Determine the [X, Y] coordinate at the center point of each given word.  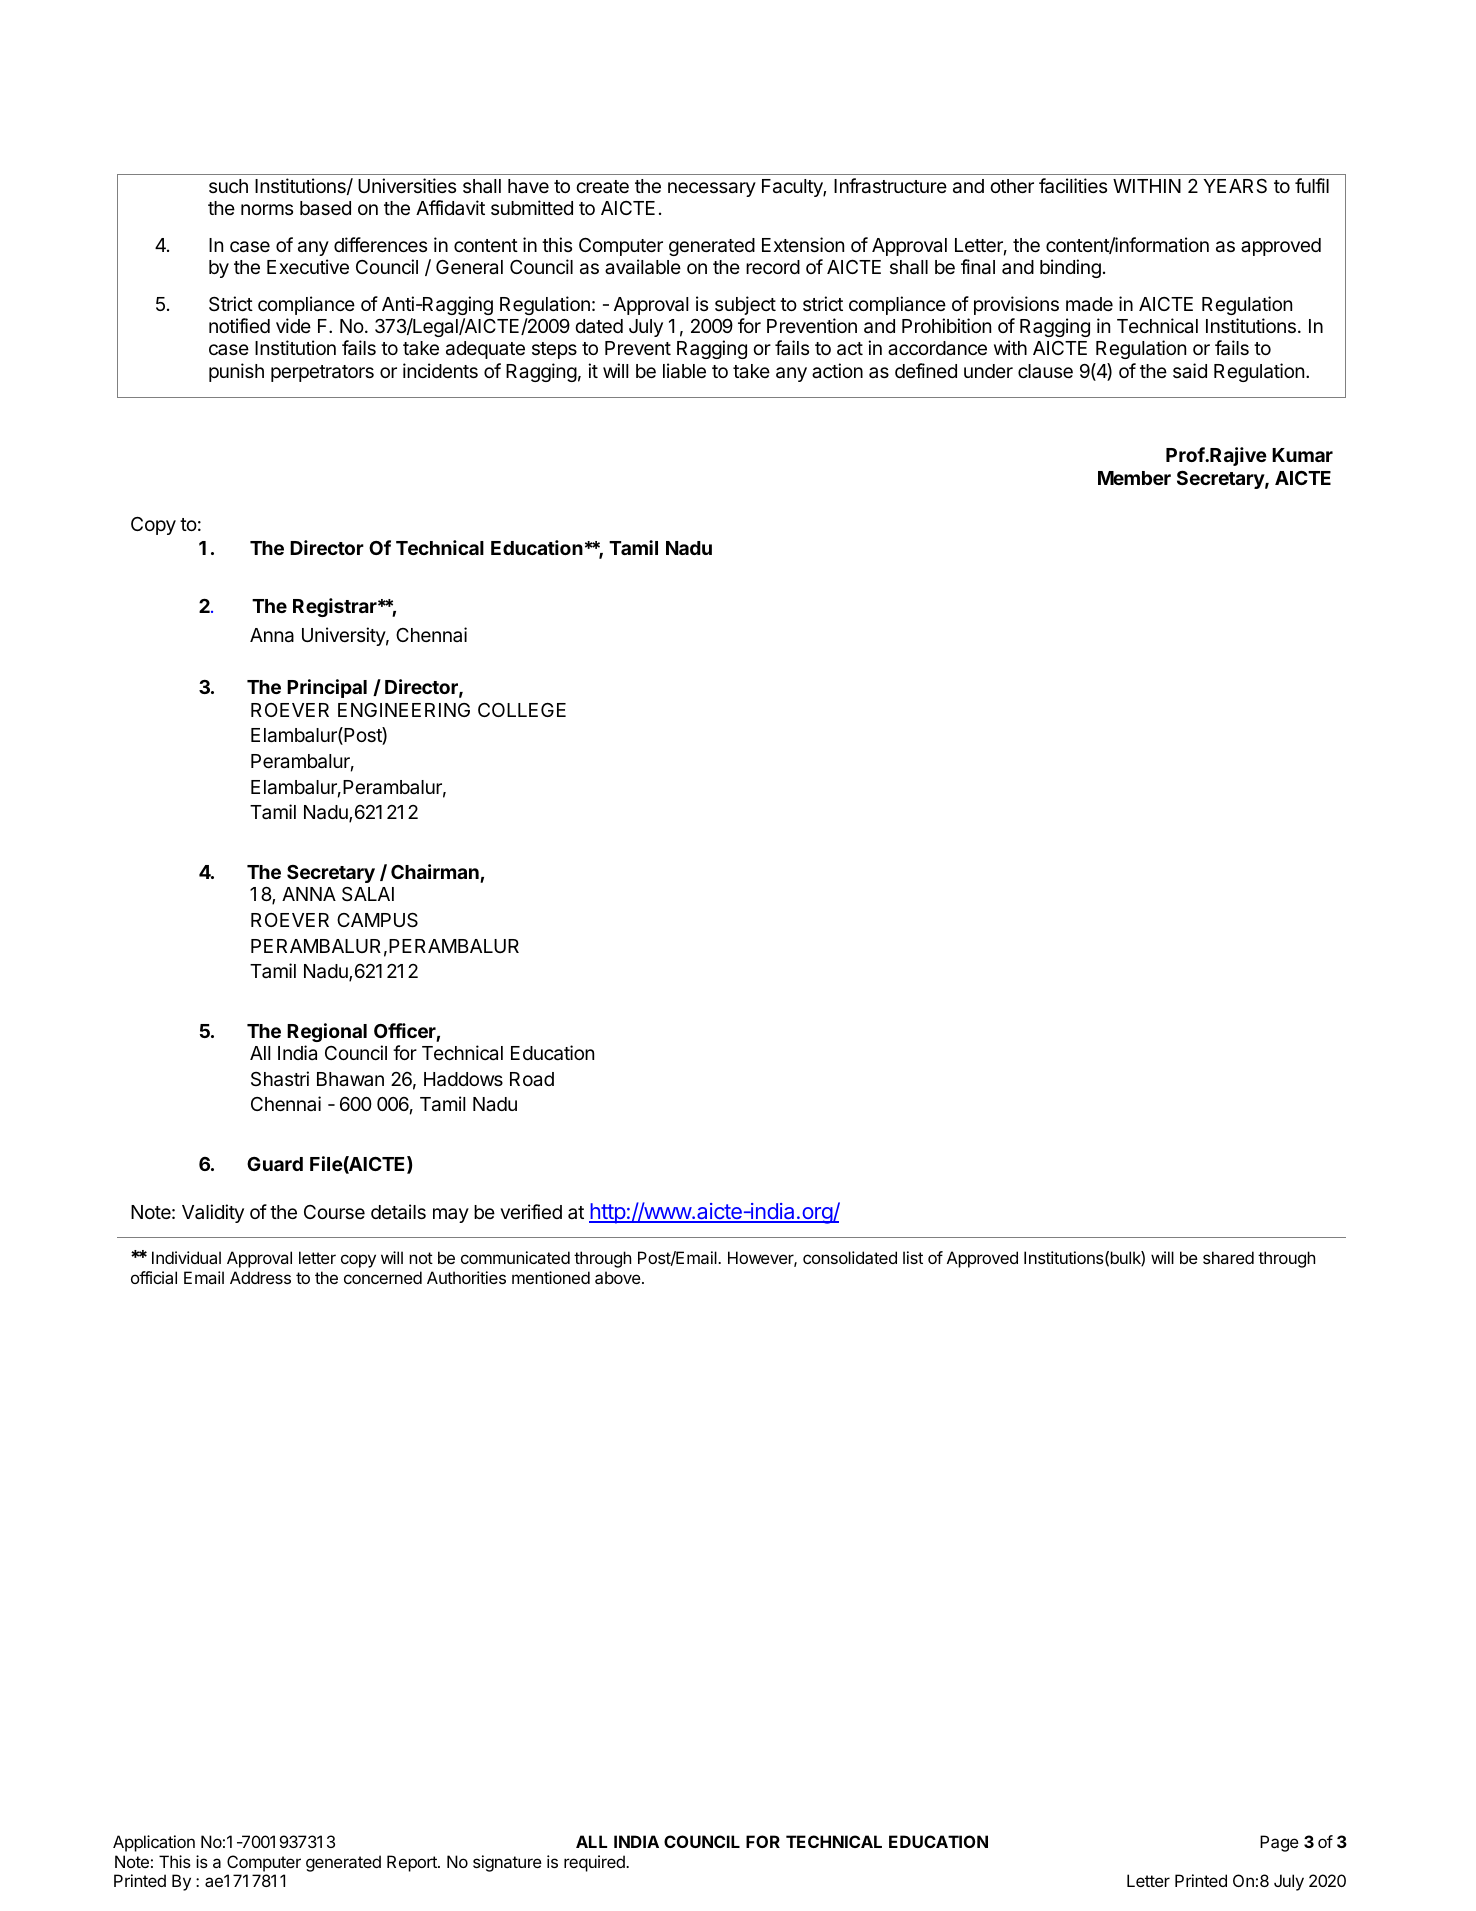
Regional [327, 1032]
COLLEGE [522, 710]
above [618, 1277]
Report [413, 1863]
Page [1279, 1843]
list [913, 1257]
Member [1134, 478]
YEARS [1235, 186]
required [595, 1863]
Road [532, 1079]
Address [260, 1277]
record [773, 267]
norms [267, 209]
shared [1228, 1257]
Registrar [336, 607]
